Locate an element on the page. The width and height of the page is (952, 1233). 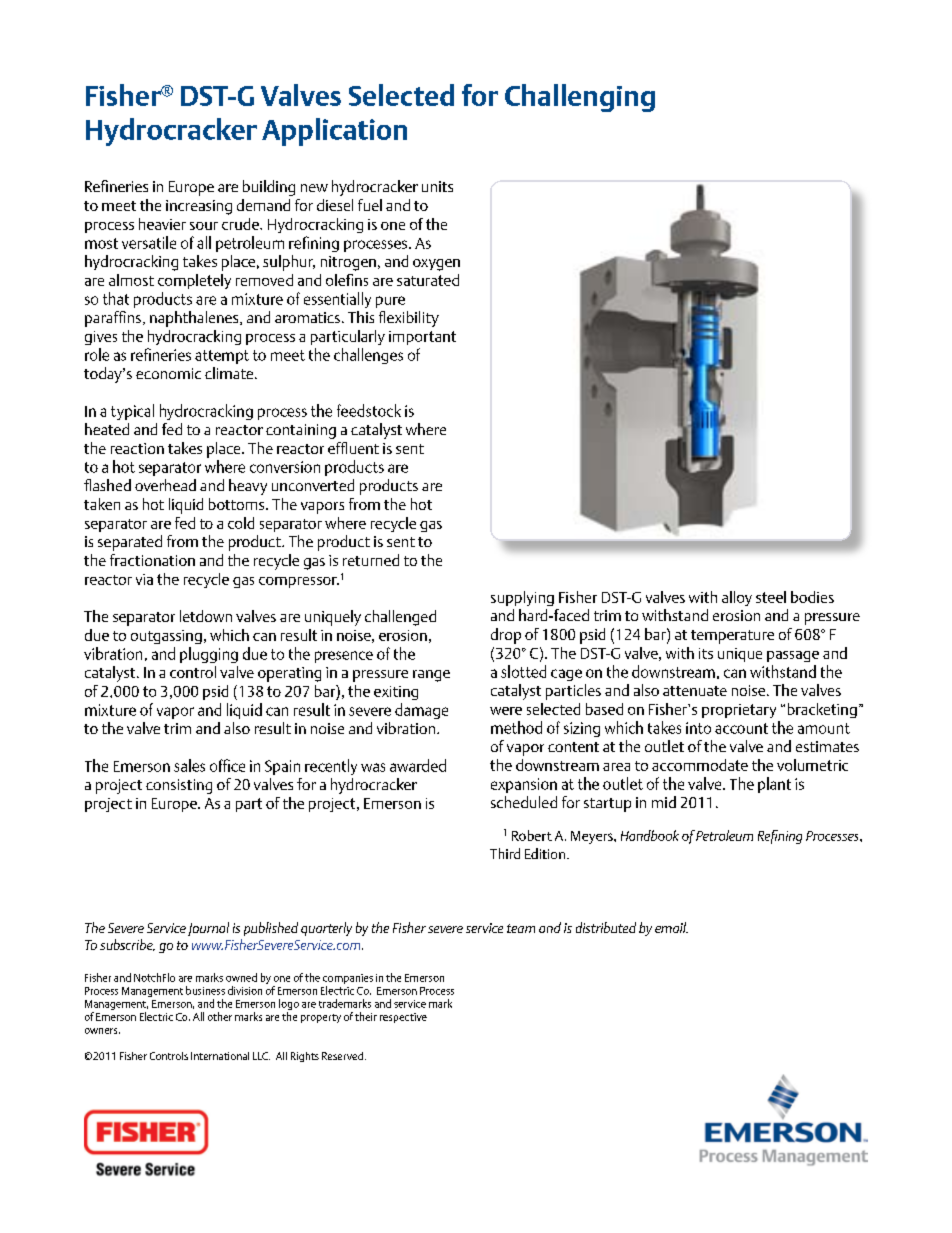
units is located at coordinates (437, 186).
